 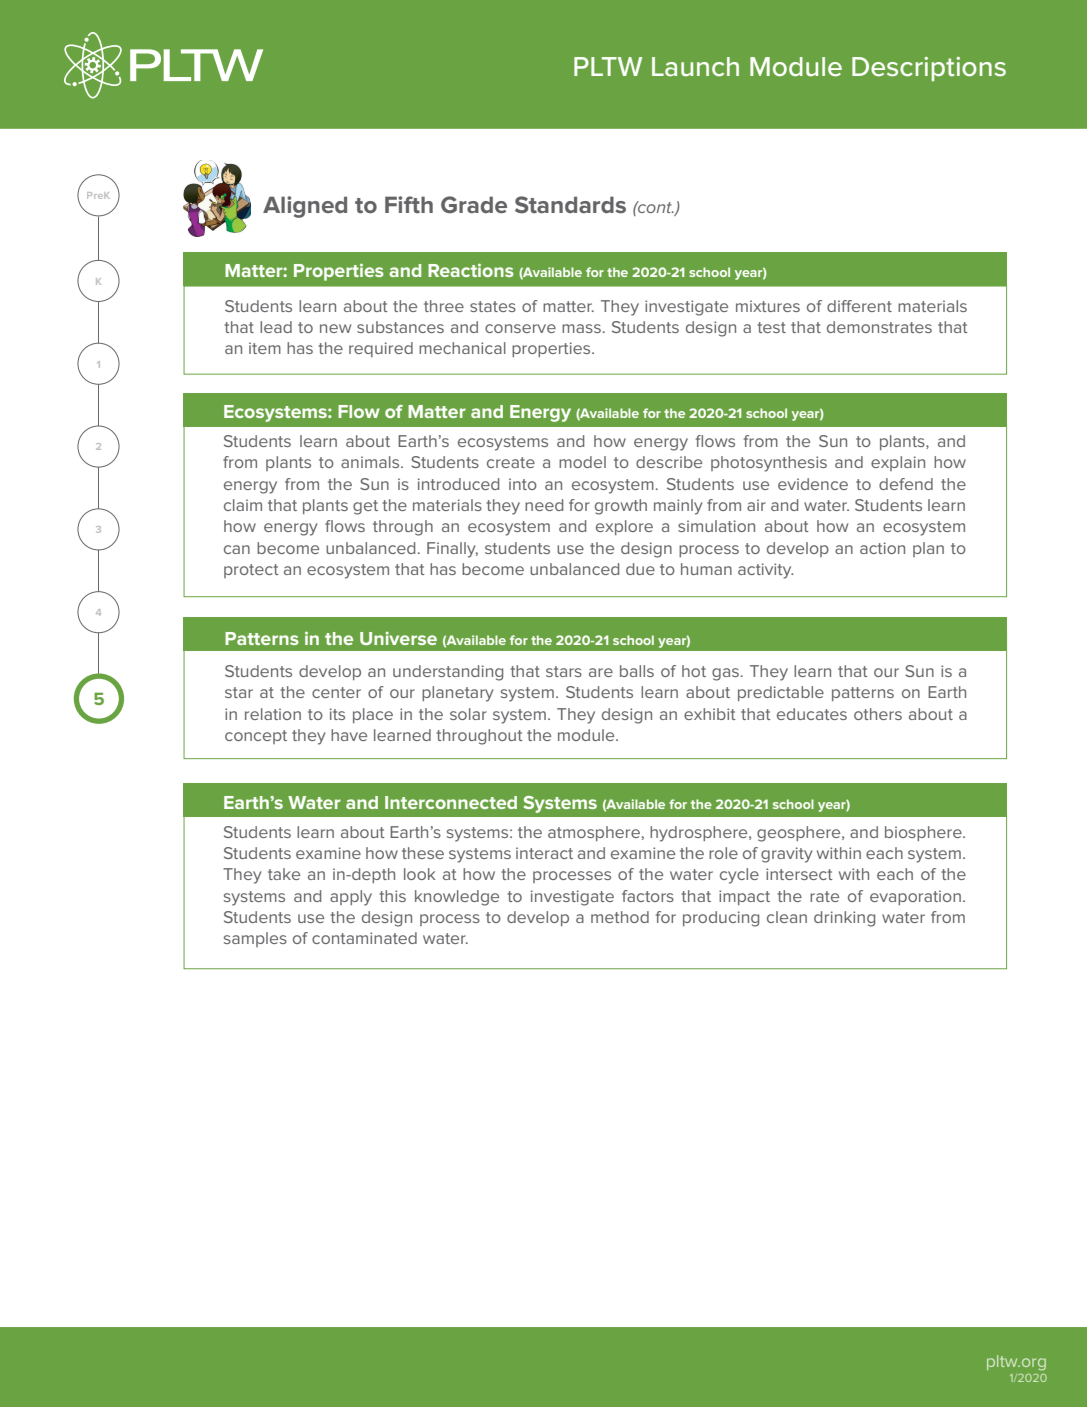 I want to click on its, so click(x=337, y=714).
